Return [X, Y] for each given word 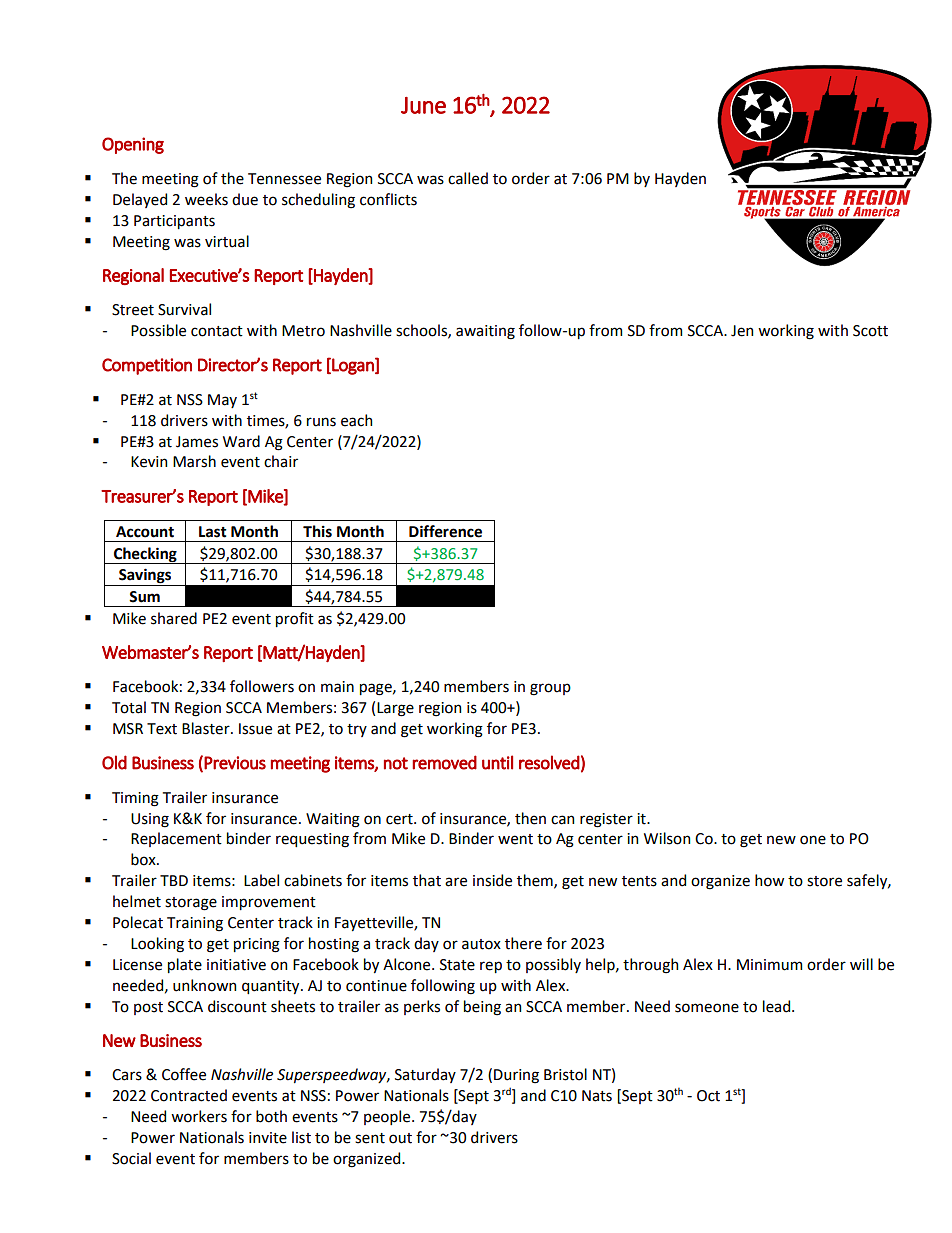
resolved [549, 762]
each [356, 420]
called [468, 178]
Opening [133, 145]
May [222, 401]
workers [199, 1116]
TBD [174, 880]
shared [174, 618]
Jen [742, 331]
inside [492, 880]
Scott [870, 331]
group [550, 689]
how [769, 880]
